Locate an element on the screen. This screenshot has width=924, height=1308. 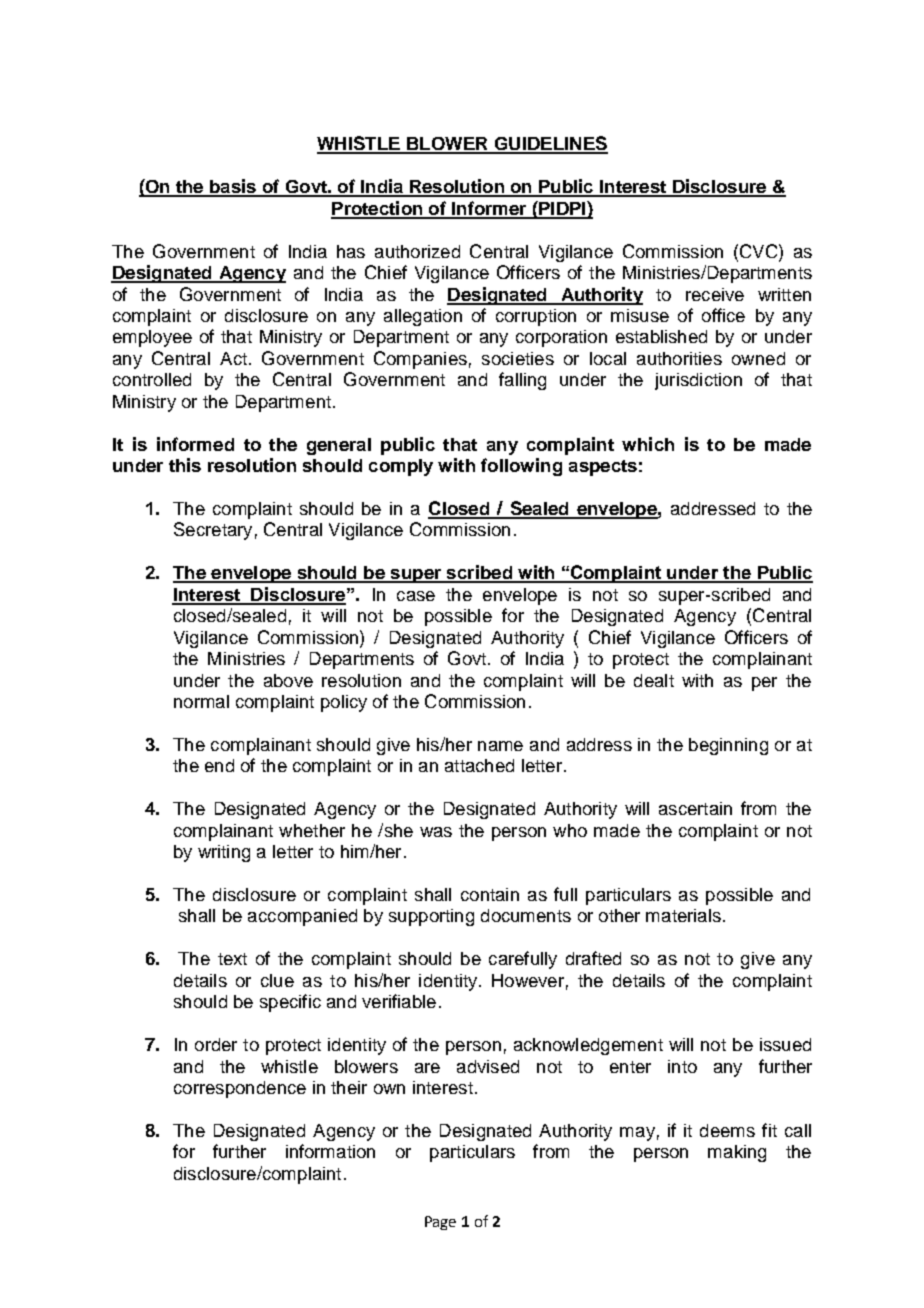
information is located at coordinates (330, 1151).
